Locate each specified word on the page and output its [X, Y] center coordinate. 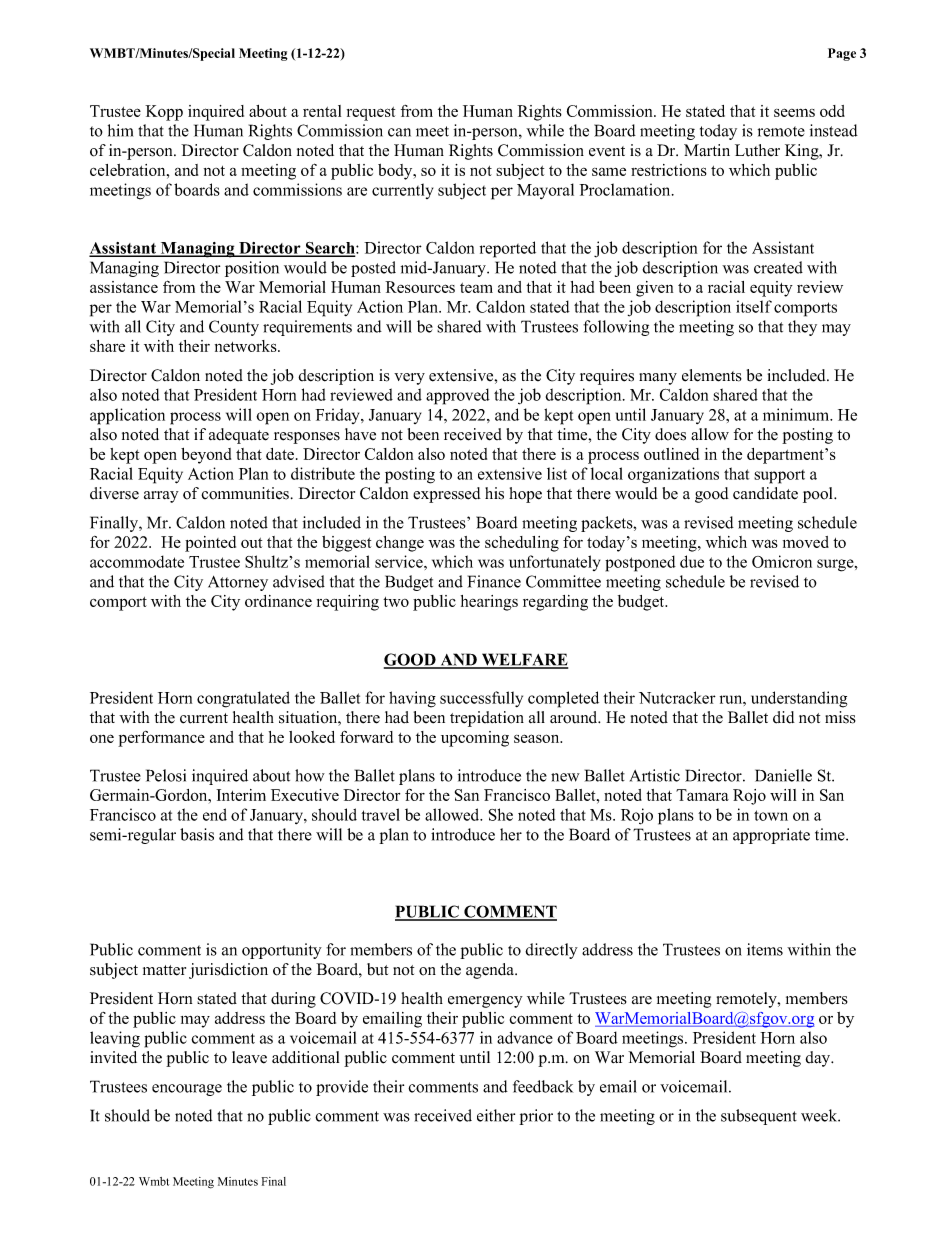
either [496, 1115]
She [501, 814]
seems [794, 112]
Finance [494, 581]
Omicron [782, 561]
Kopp [164, 113]
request [371, 114]
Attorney [238, 583]
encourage [187, 1090]
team [476, 288]
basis [197, 834]
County [234, 328]
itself [754, 306]
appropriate [771, 836]
